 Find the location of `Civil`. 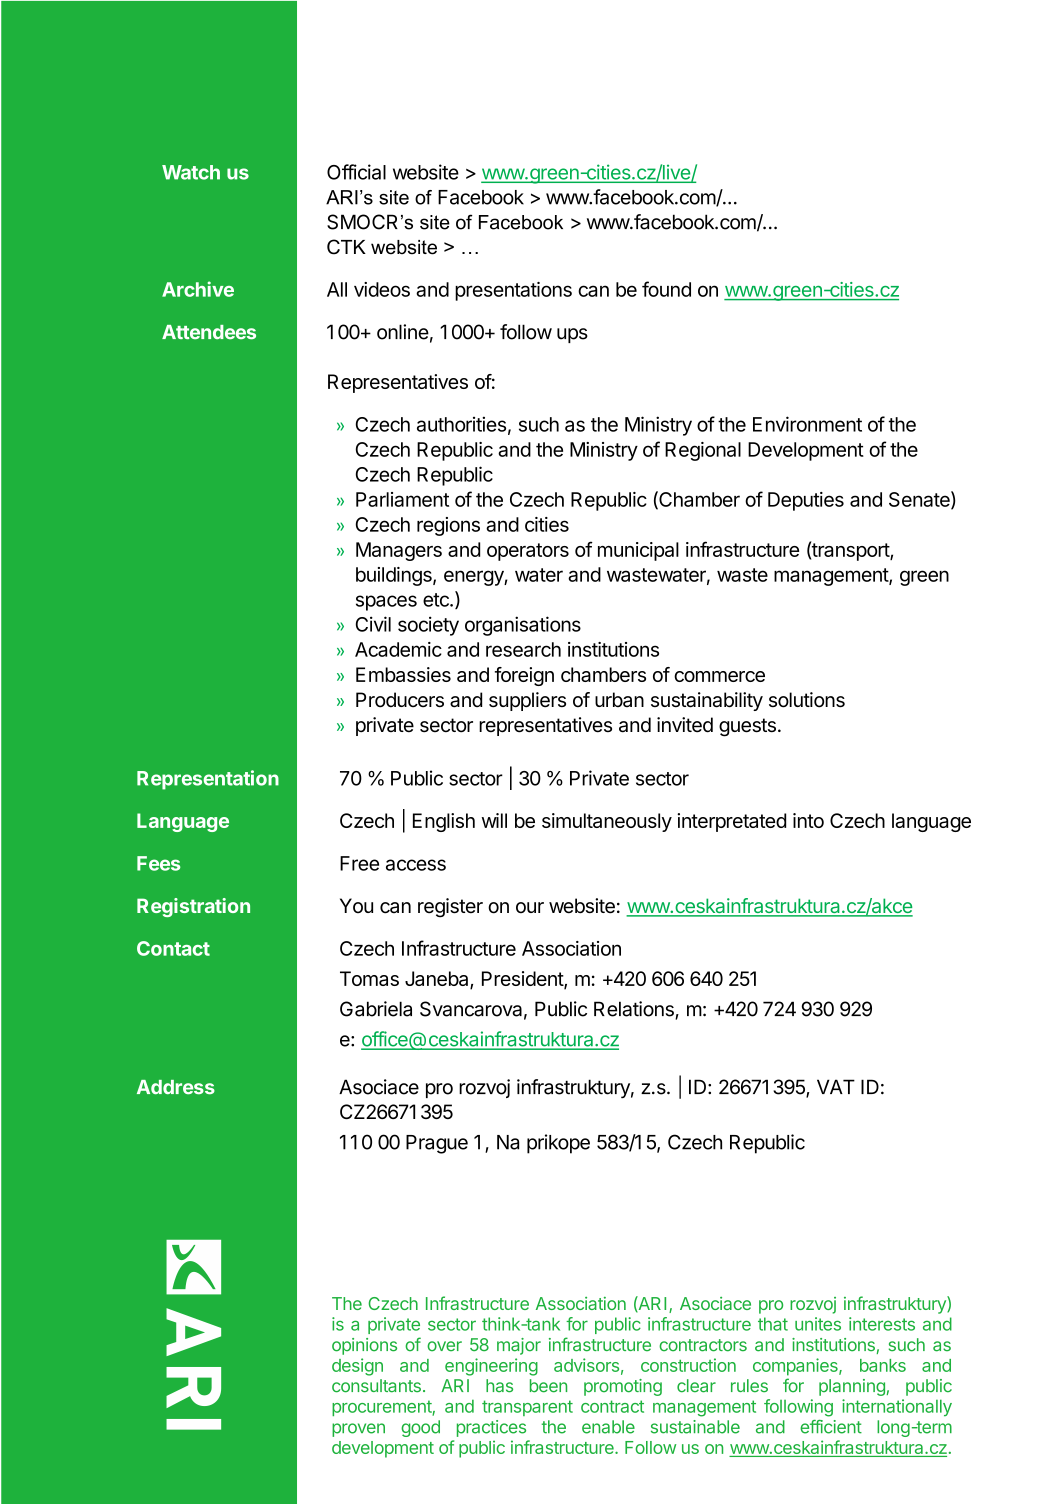

Civil is located at coordinates (373, 624).
